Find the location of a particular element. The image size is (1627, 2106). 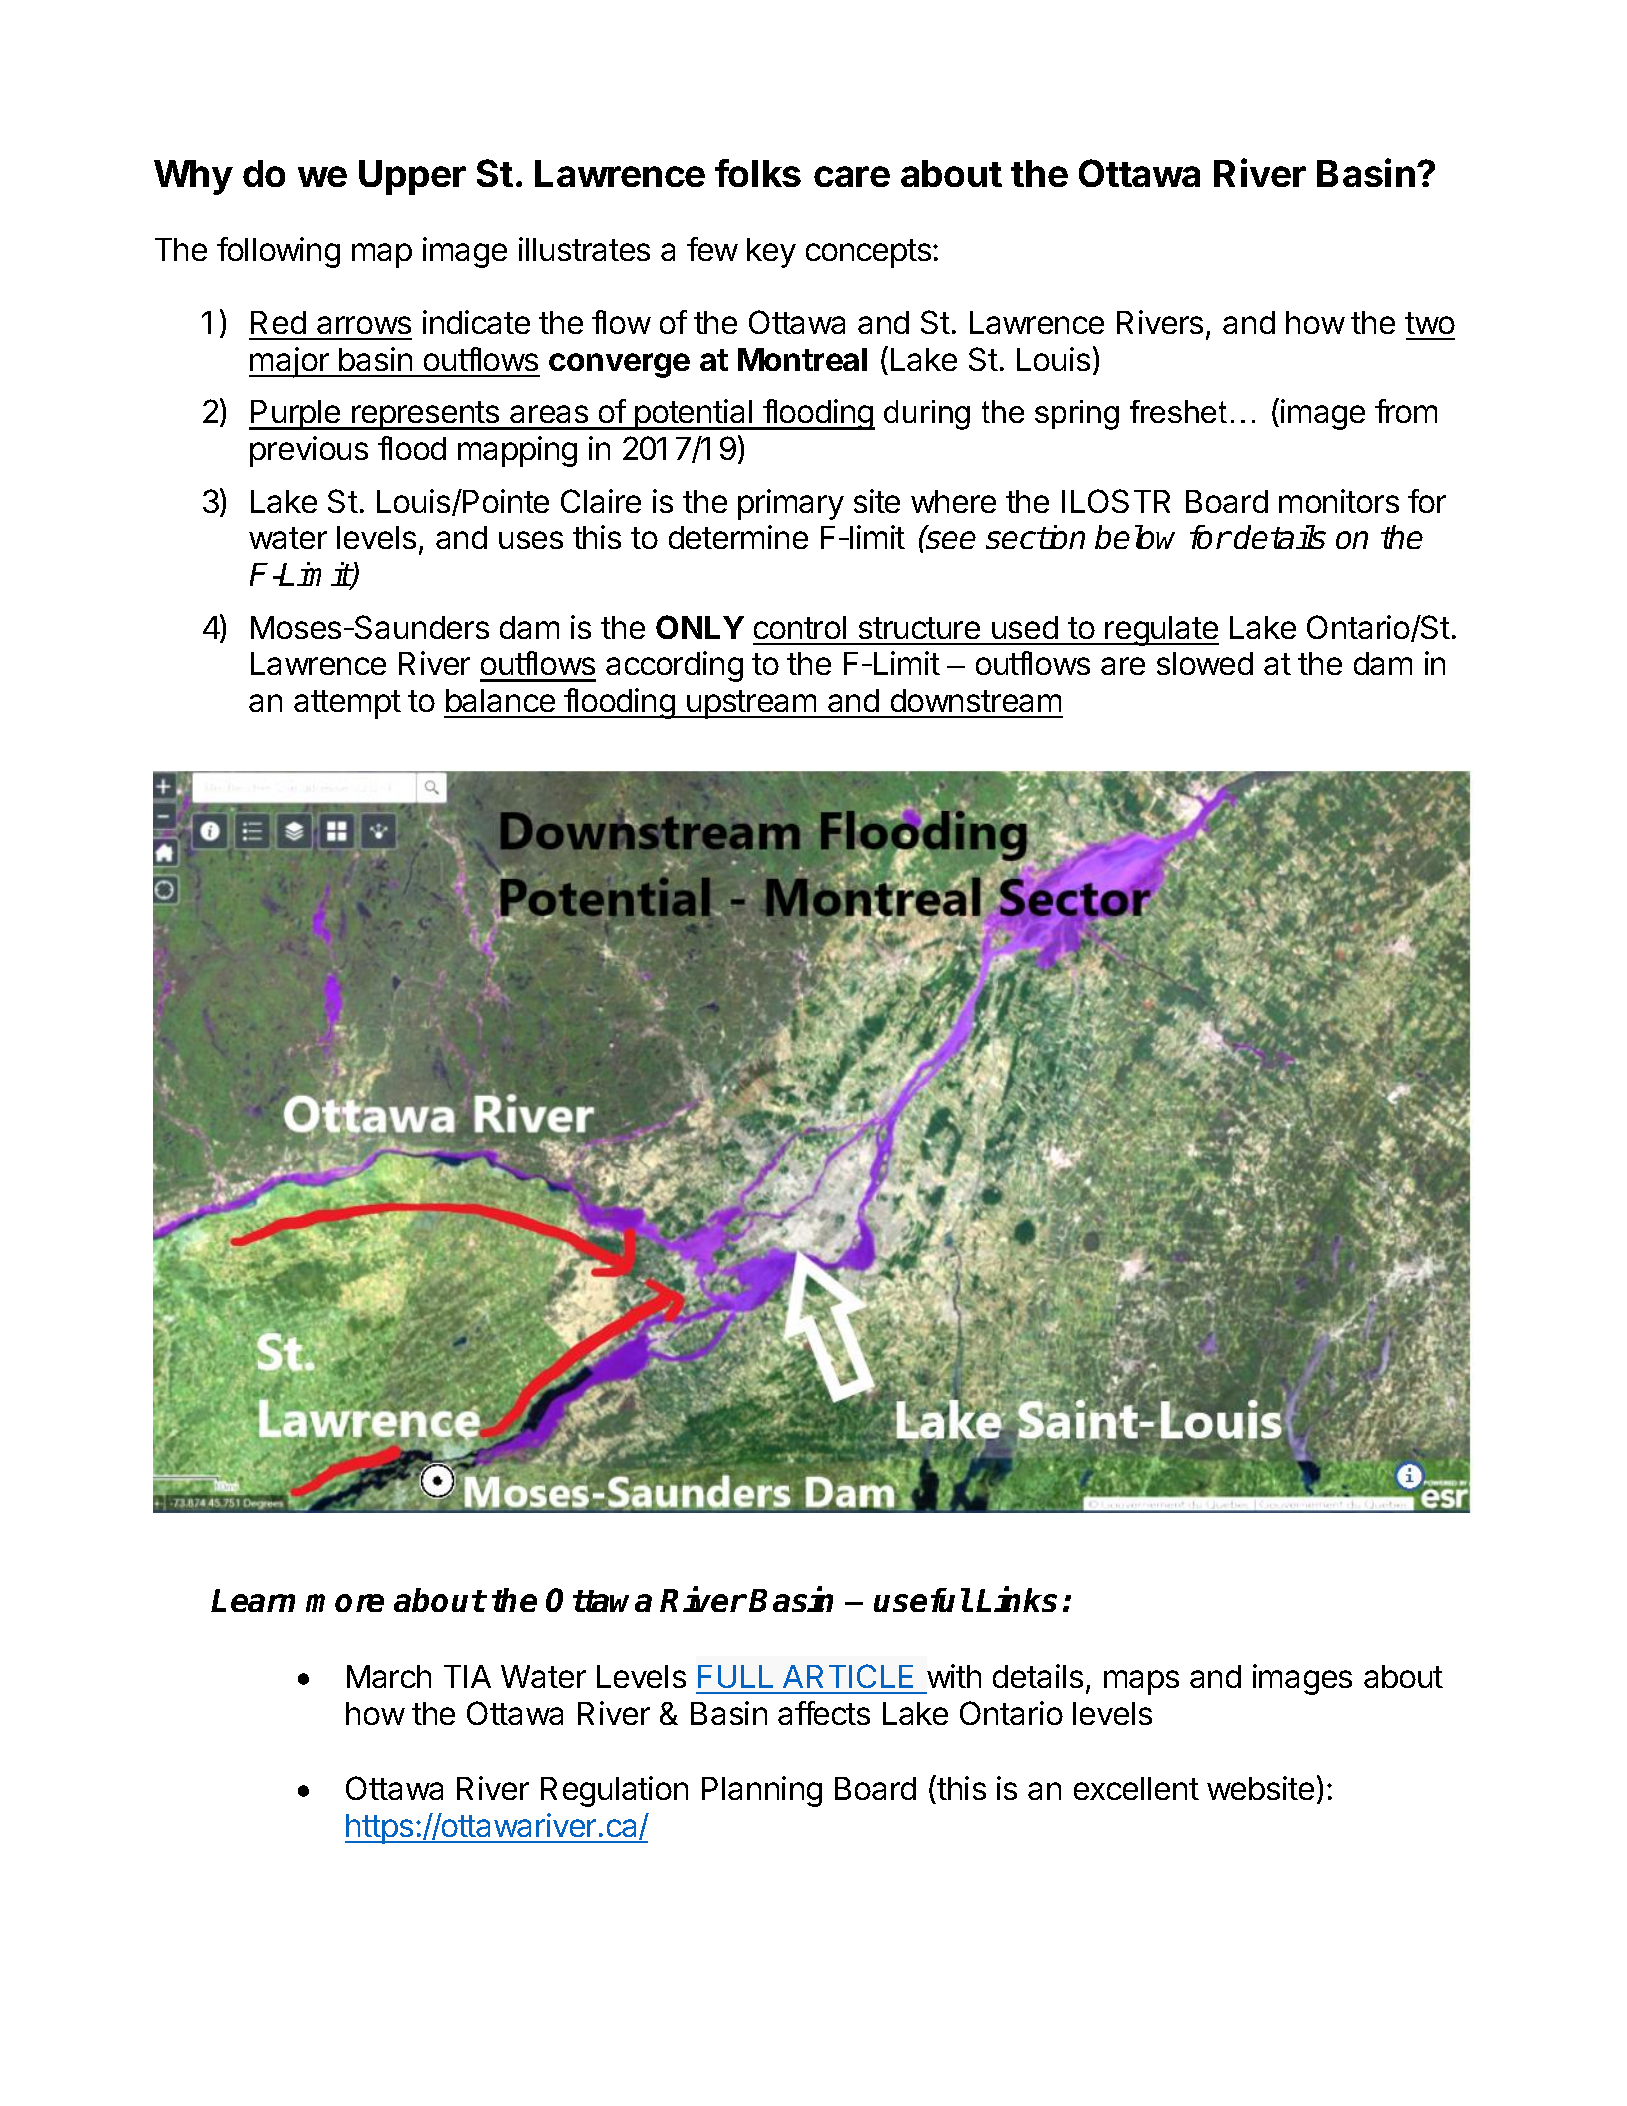

according is located at coordinates (674, 666).
